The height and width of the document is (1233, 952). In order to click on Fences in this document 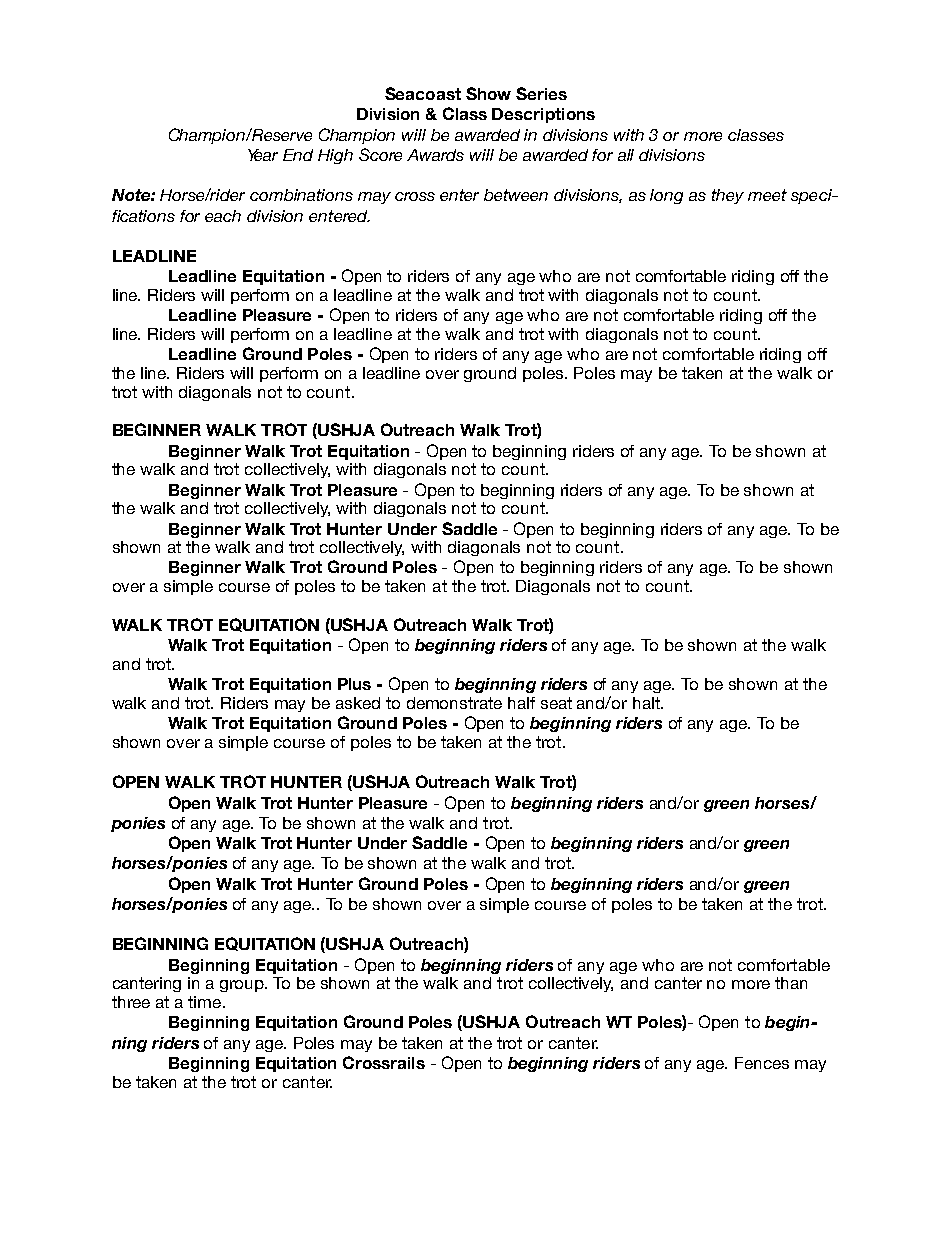, I will do `click(762, 1063)`.
